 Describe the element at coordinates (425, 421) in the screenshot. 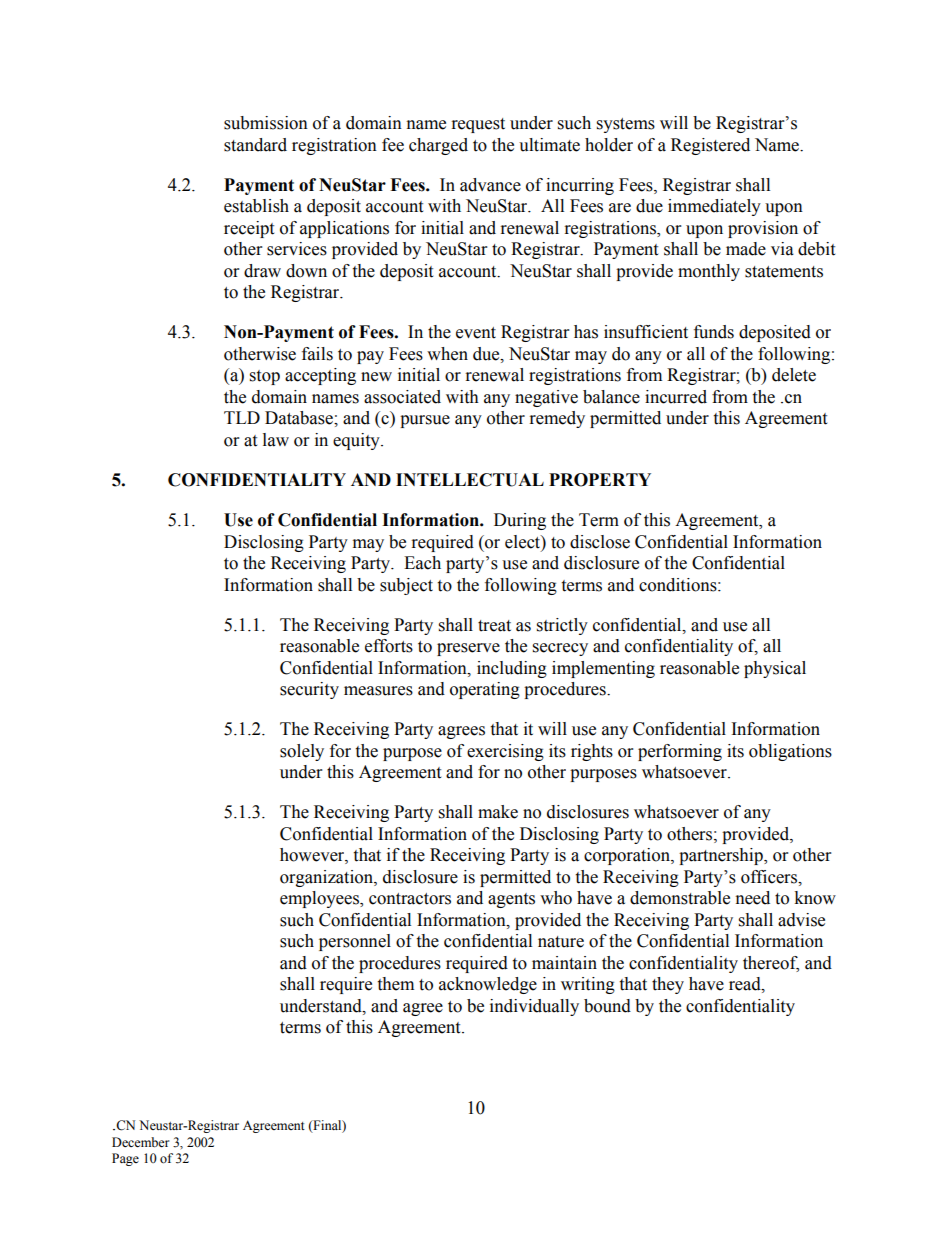

I see `pursue` at that location.
